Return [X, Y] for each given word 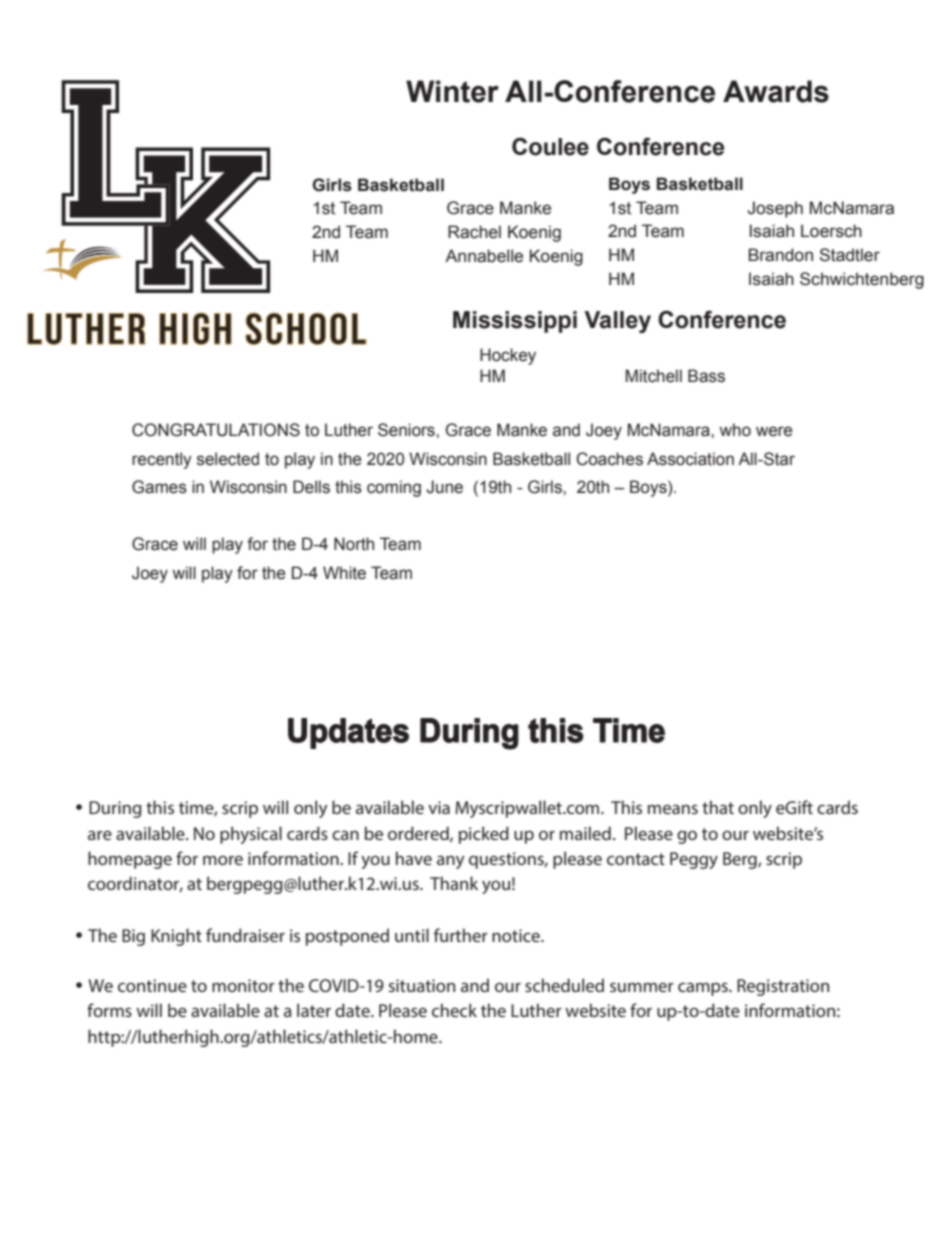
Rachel [474, 232]
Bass [706, 376]
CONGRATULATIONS [216, 430]
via [439, 807]
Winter [452, 91]
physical [251, 835]
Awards [776, 91]
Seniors [407, 430]
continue [152, 985]
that [718, 807]
